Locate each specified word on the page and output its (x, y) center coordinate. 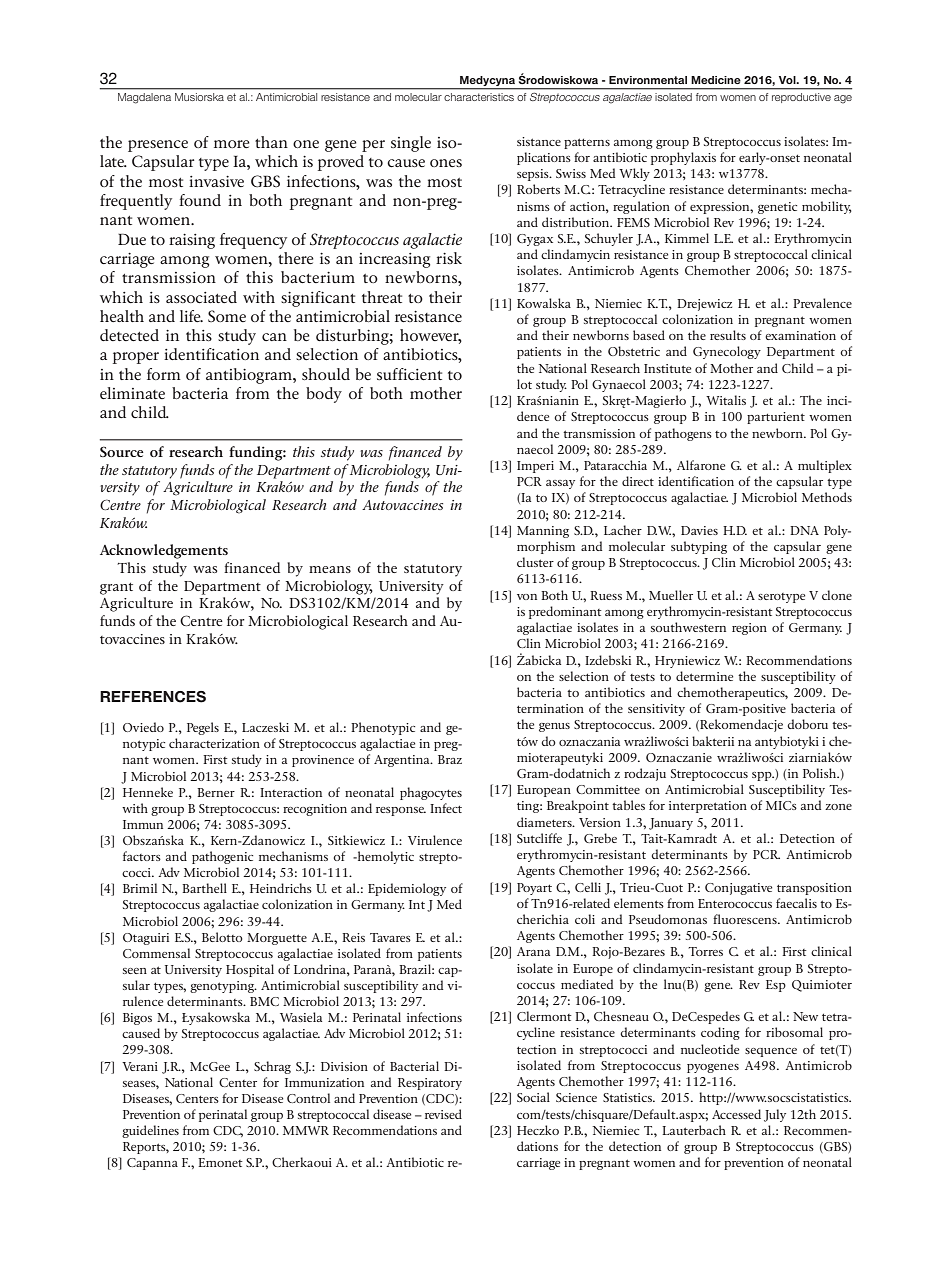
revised (443, 1114)
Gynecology (727, 352)
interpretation (708, 807)
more (232, 144)
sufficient (409, 374)
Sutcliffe (539, 838)
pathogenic (222, 857)
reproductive (801, 98)
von (527, 597)
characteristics (479, 97)
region (749, 629)
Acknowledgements (164, 551)
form (164, 374)
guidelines (150, 1131)
